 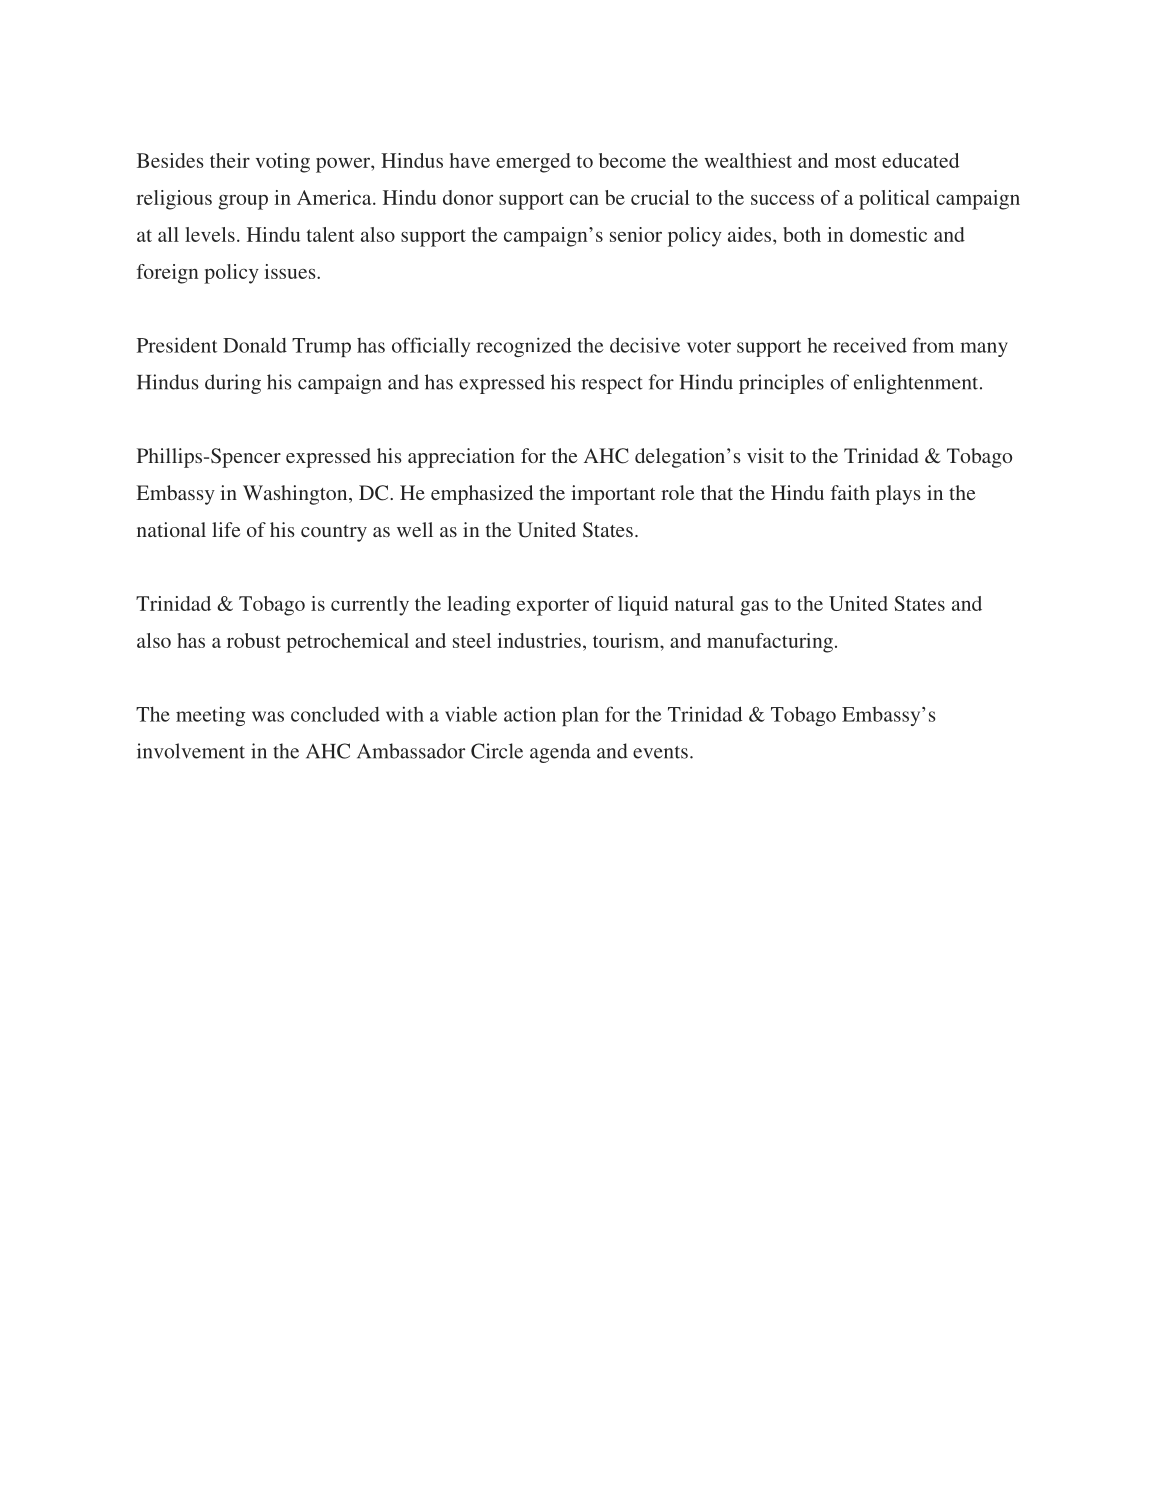 What do you see at coordinates (553, 607) in the image?
I see `exporter` at bounding box center [553, 607].
